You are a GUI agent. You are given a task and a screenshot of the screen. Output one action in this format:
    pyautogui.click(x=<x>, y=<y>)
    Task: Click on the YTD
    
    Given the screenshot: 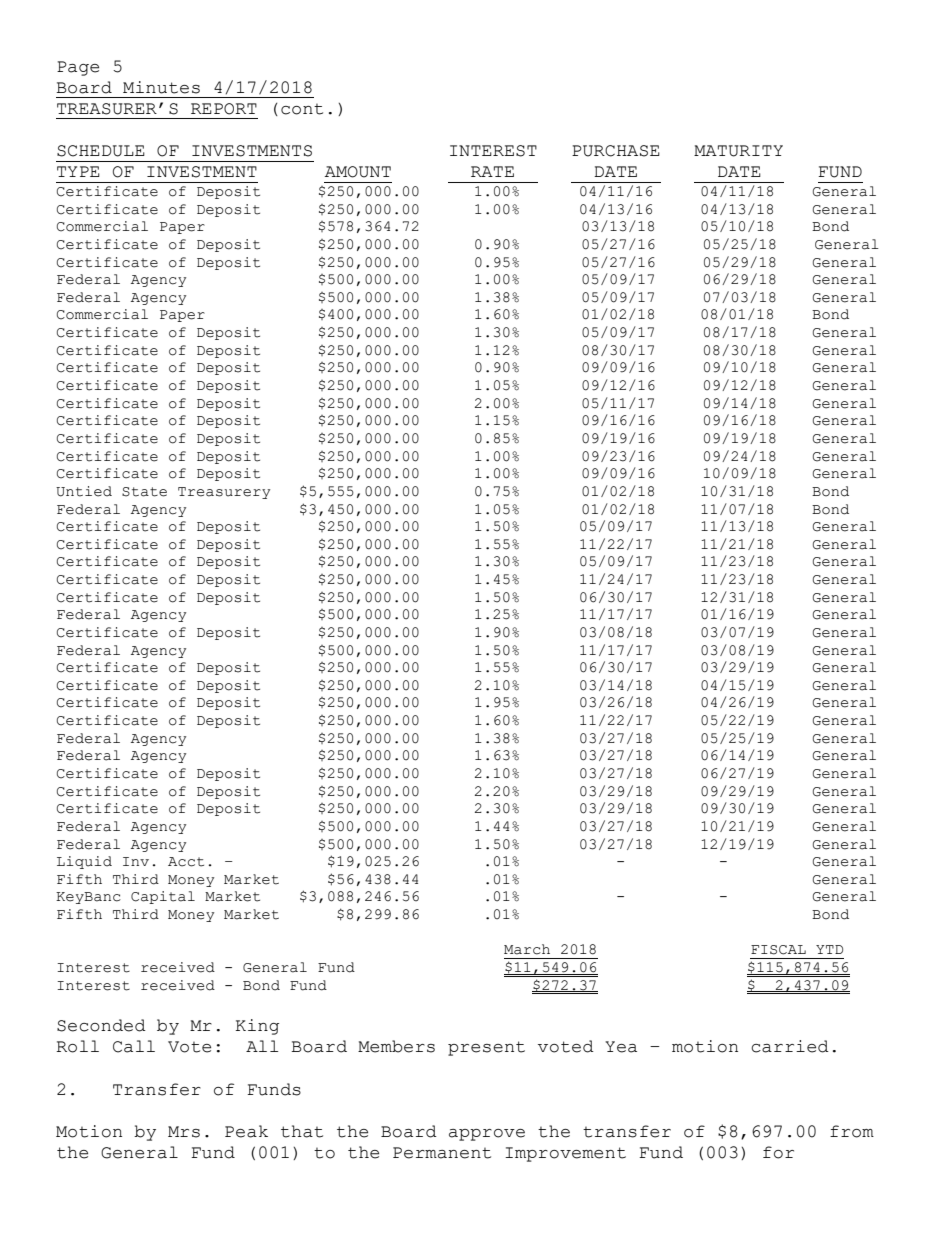 What is the action you would take?
    pyautogui.click(x=829, y=949)
